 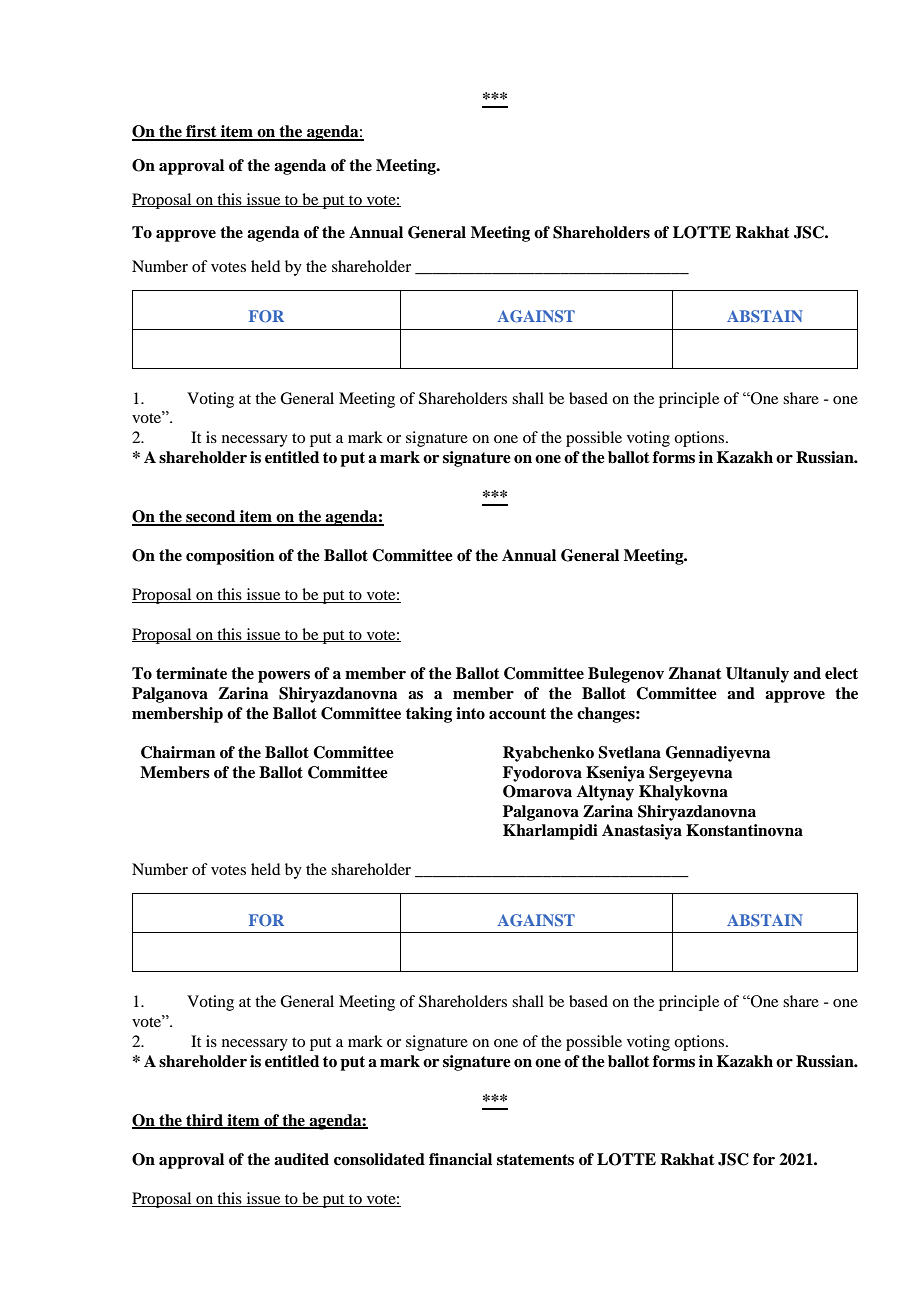 I want to click on terminate, so click(x=191, y=673).
